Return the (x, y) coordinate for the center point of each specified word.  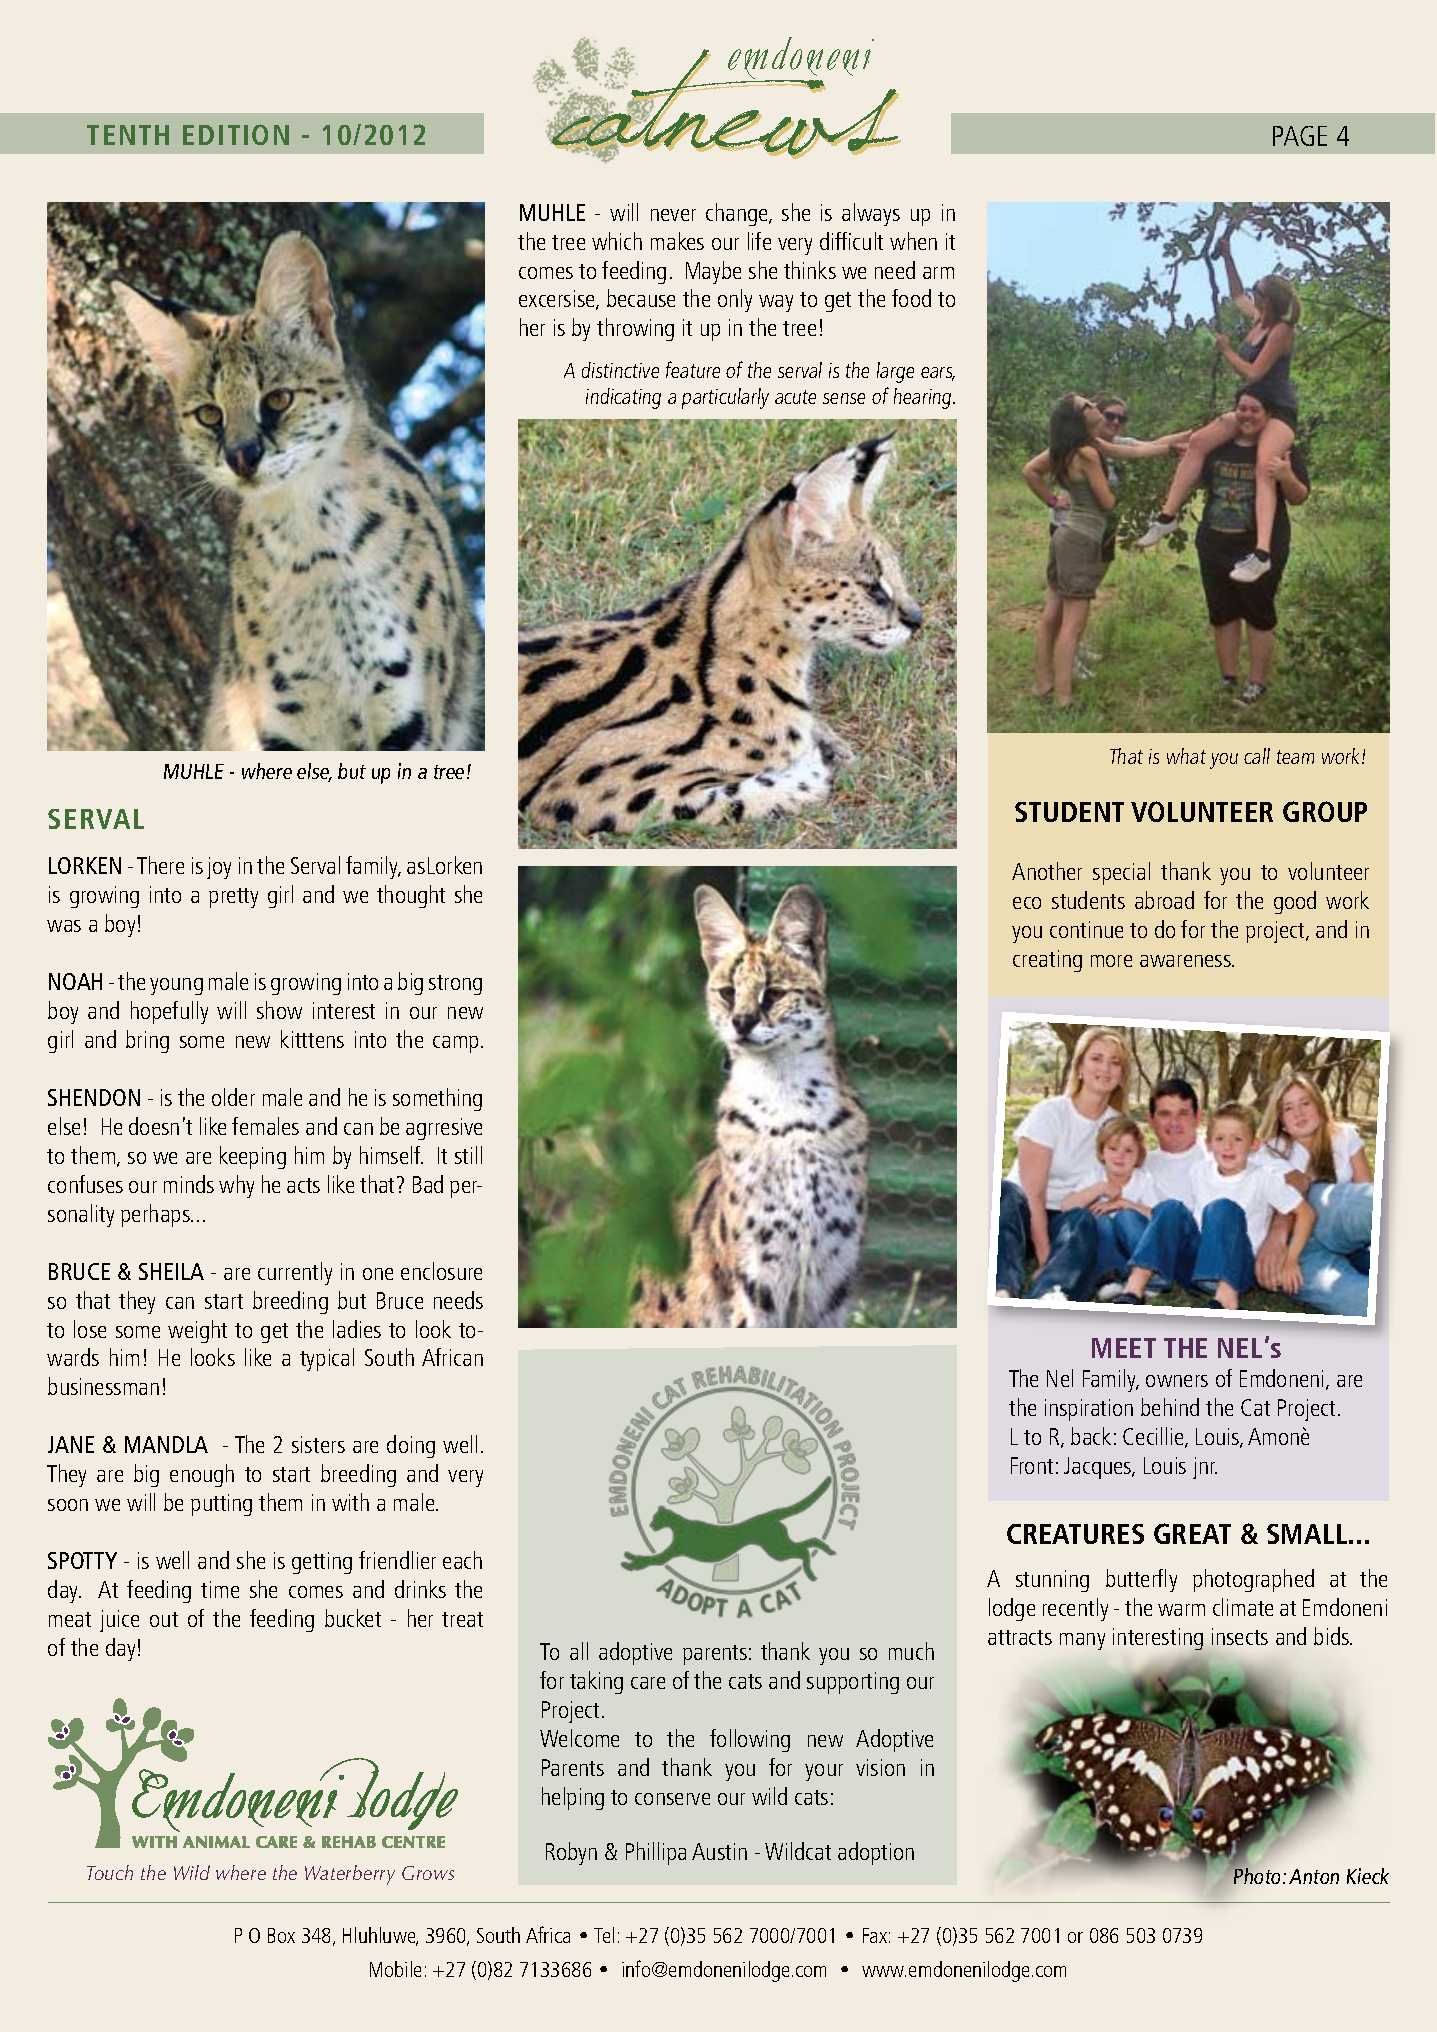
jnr (1205, 1468)
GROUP (1325, 811)
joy (219, 868)
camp (457, 1044)
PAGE (1300, 136)
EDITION (236, 134)
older (233, 1097)
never (673, 215)
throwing (635, 329)
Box (281, 1935)
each (462, 1560)
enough (202, 1475)
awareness (1186, 961)
